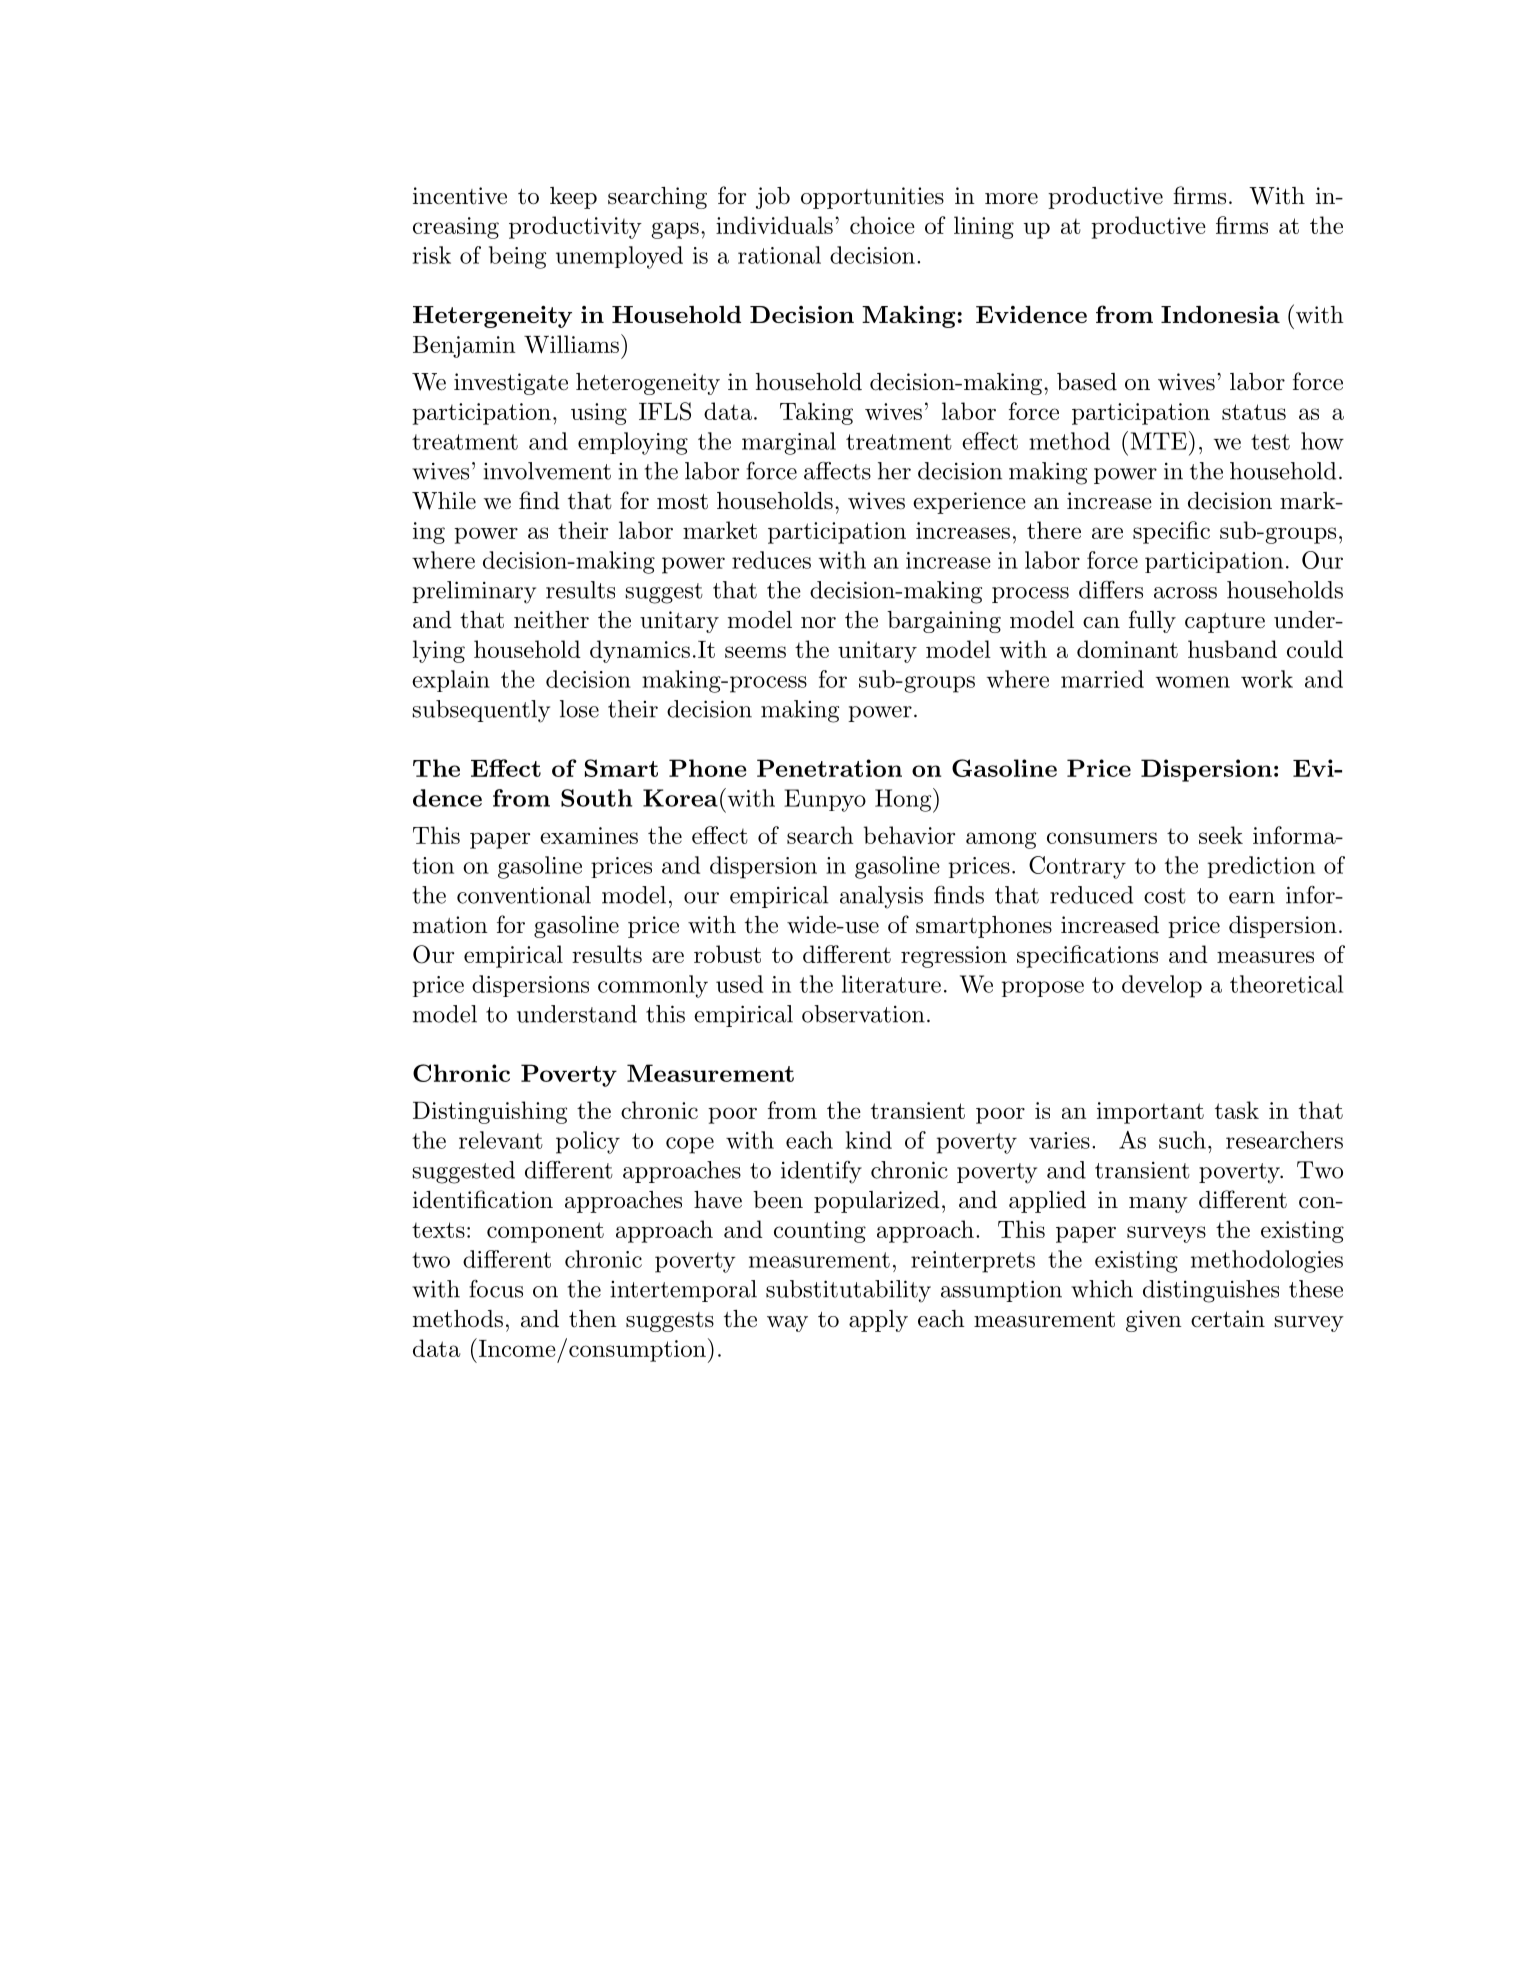  What do you see at coordinates (517, 257) in the page?
I see `being` at bounding box center [517, 257].
